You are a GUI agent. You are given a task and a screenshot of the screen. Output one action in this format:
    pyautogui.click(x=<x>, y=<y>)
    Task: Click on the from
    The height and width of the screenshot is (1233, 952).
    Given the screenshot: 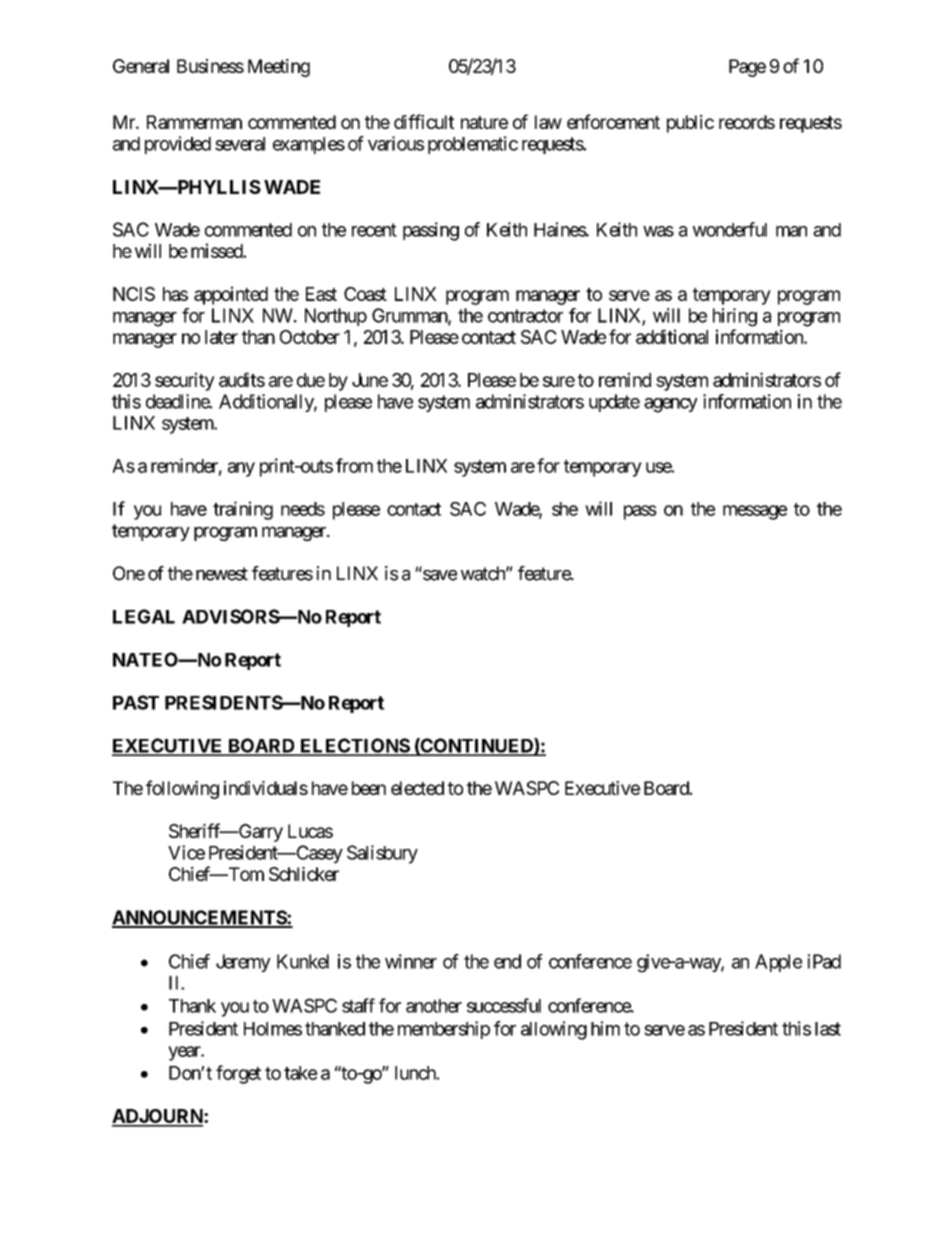 What is the action you would take?
    pyautogui.click(x=354, y=465)
